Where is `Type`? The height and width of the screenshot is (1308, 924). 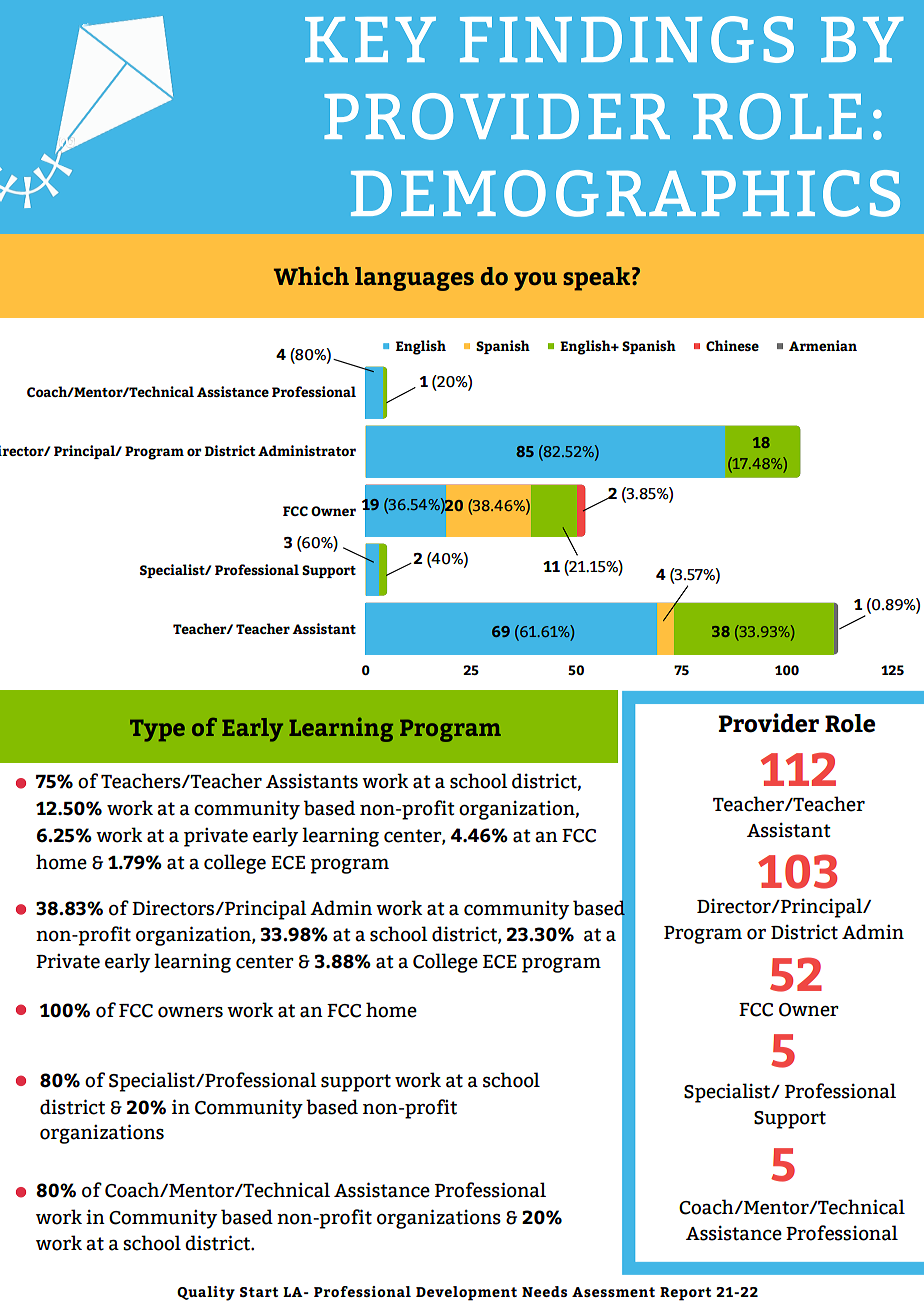
Type is located at coordinates (157, 730).
